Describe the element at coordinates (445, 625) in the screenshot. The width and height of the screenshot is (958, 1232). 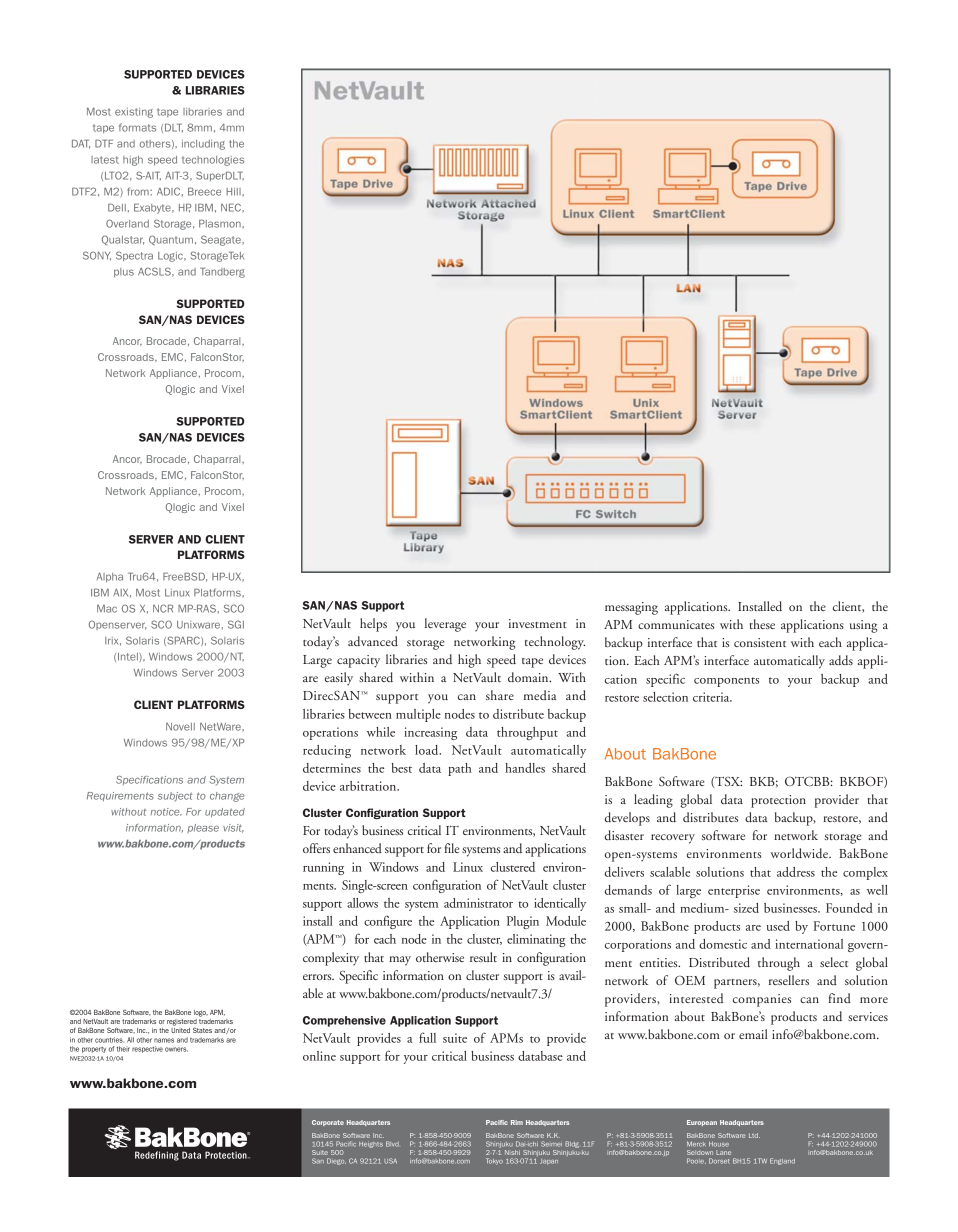
I see `leverage` at that location.
